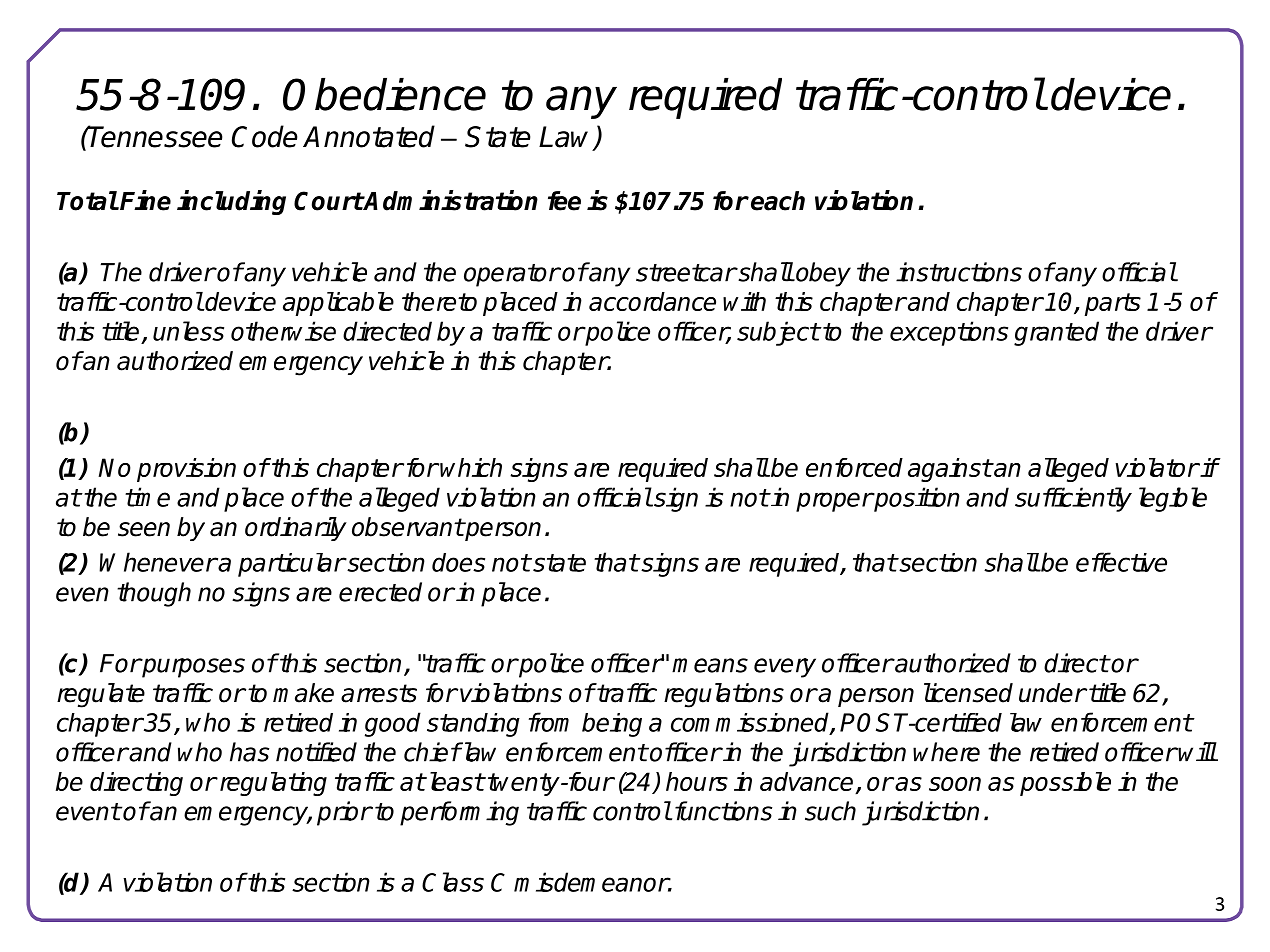  I want to click on unless, so click(188, 331).
